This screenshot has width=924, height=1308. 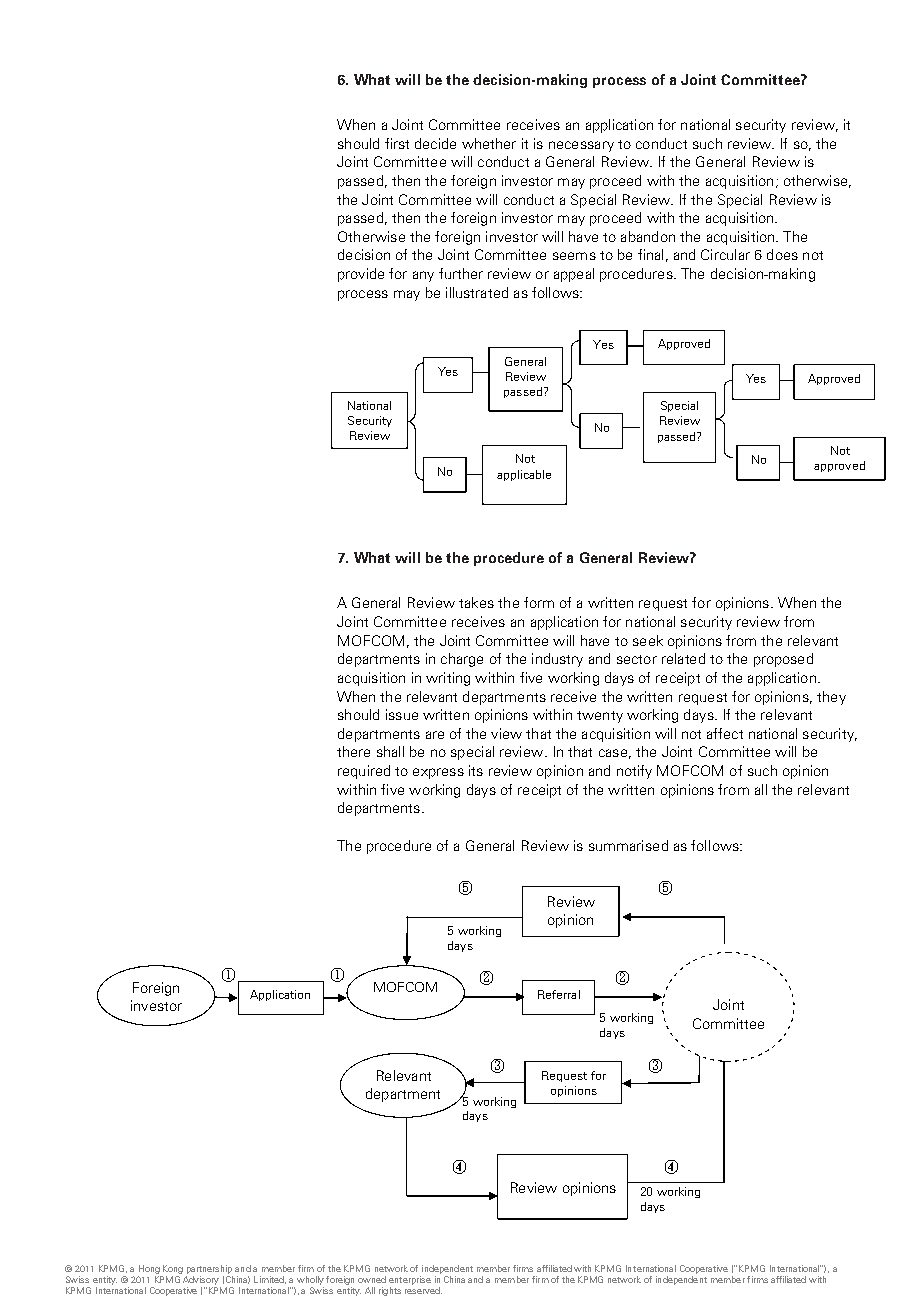 I want to click on whether, so click(x=489, y=143).
